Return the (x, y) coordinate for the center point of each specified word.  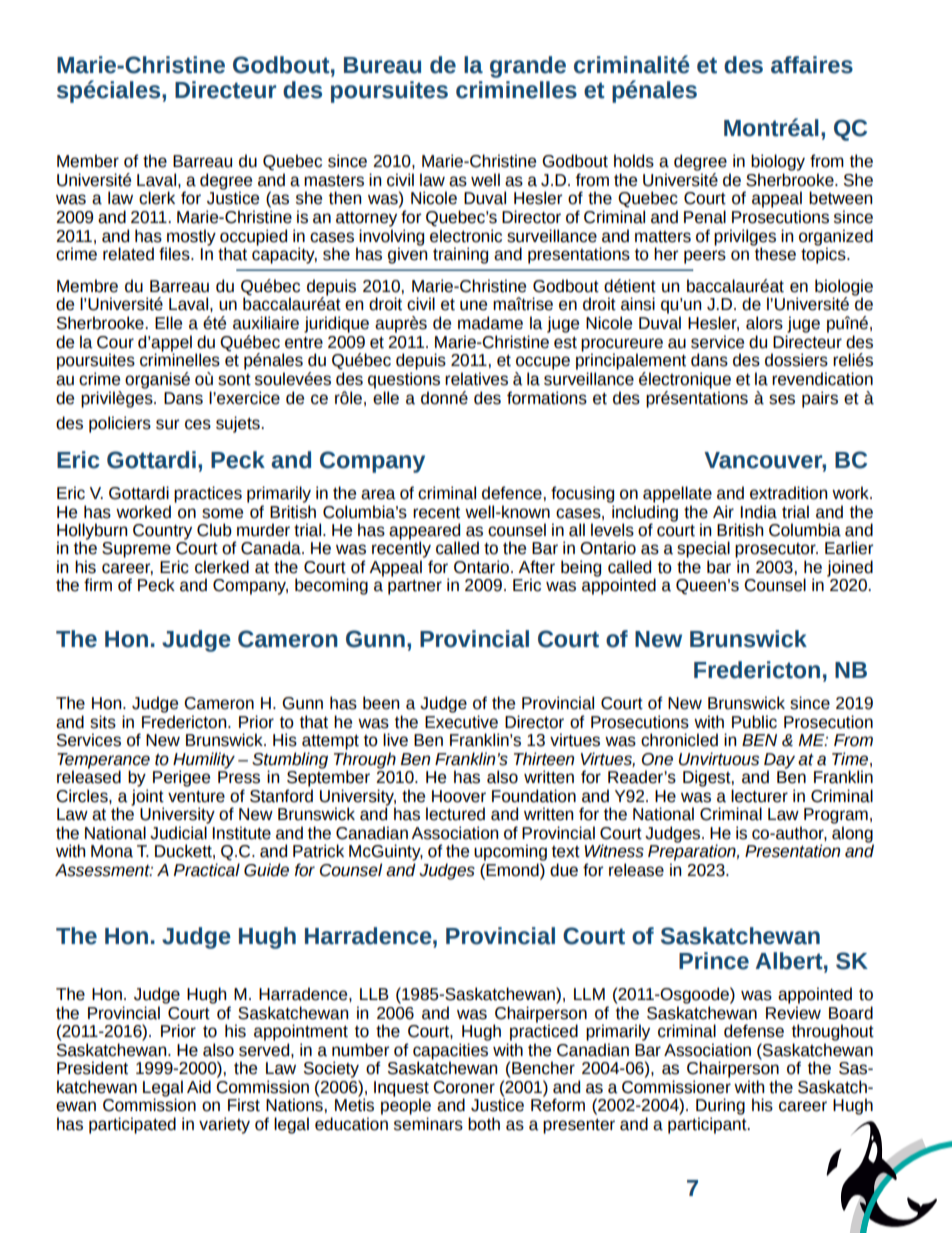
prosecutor (776, 550)
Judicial (178, 833)
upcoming (510, 852)
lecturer (759, 796)
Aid (199, 1087)
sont (234, 380)
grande (528, 67)
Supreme (136, 550)
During (720, 1106)
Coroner (464, 1087)
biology (778, 162)
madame (490, 323)
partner (415, 587)
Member (88, 161)
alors (764, 323)
